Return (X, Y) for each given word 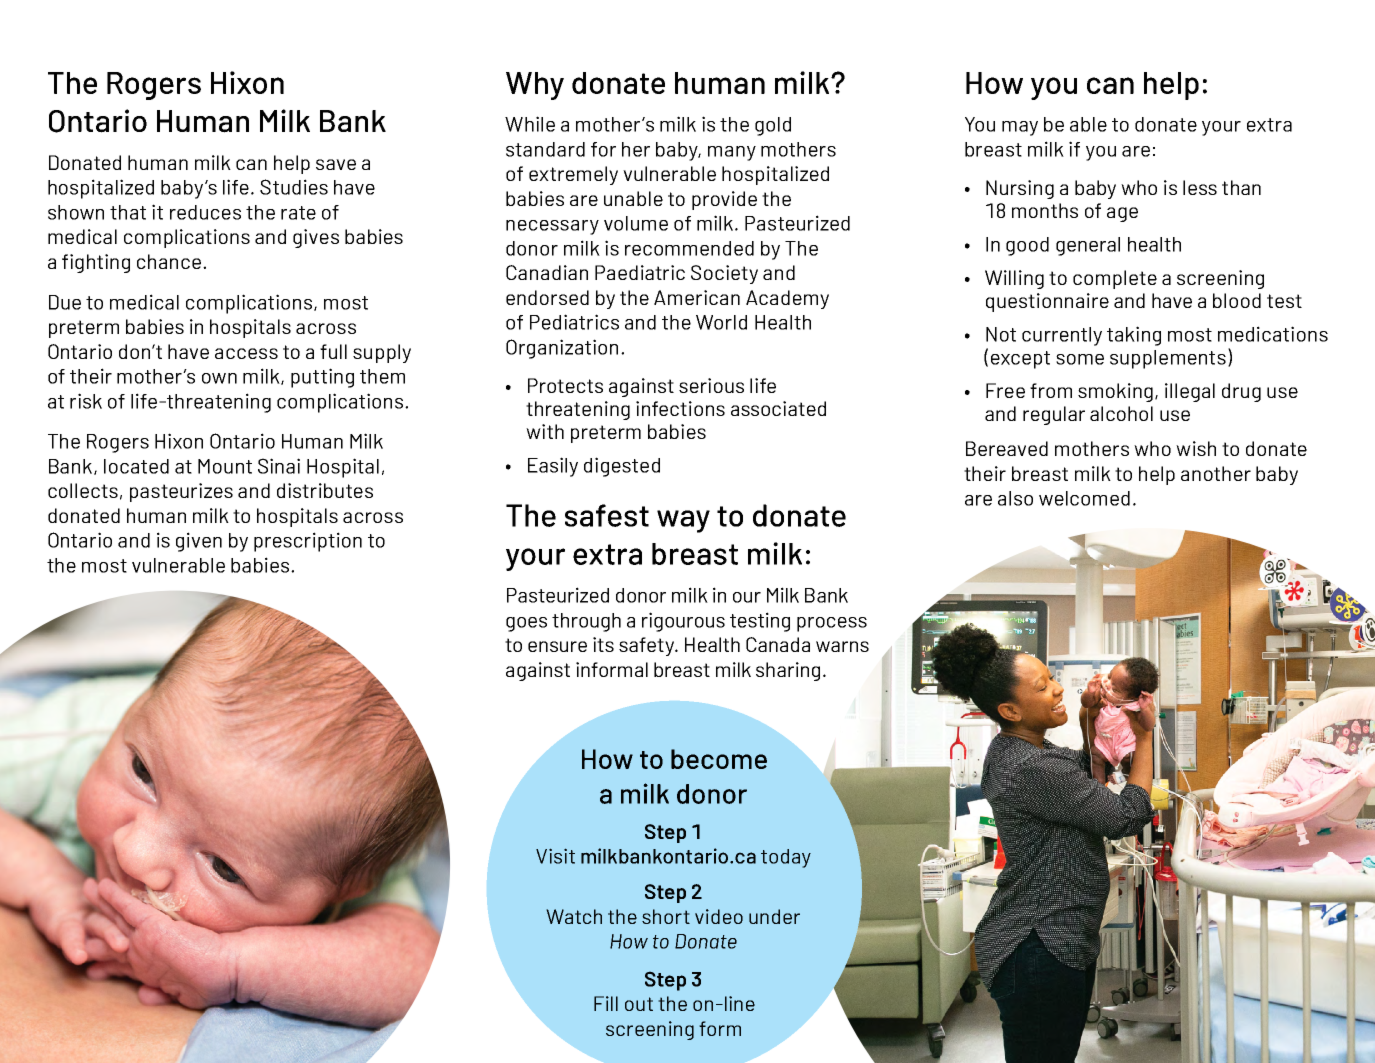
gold (773, 126)
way (683, 521)
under (774, 916)
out (639, 1004)
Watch (574, 916)
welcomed (1084, 498)
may (1020, 128)
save (336, 164)
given (199, 542)
